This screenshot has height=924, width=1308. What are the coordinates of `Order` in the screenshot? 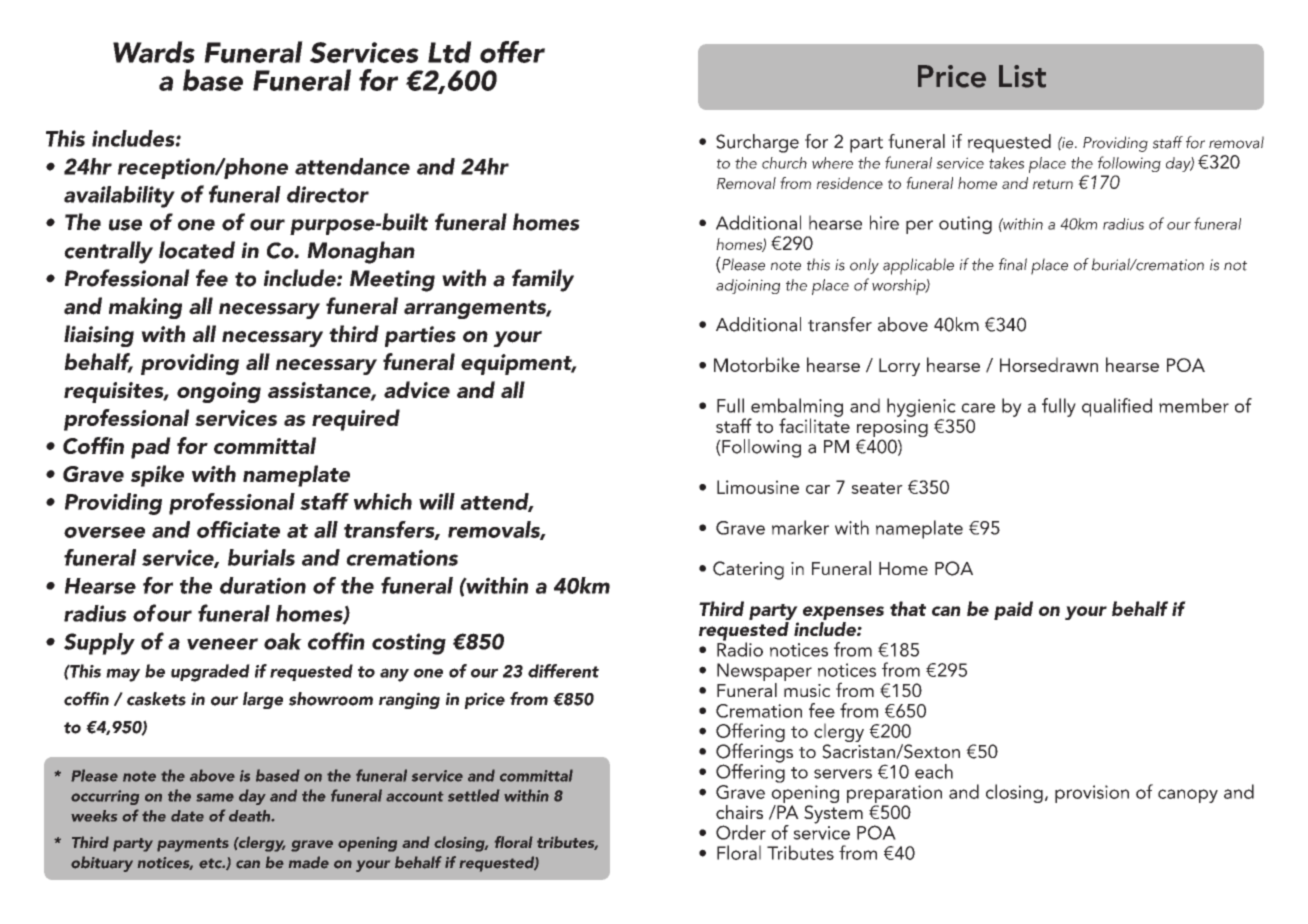 It's located at (741, 832).
